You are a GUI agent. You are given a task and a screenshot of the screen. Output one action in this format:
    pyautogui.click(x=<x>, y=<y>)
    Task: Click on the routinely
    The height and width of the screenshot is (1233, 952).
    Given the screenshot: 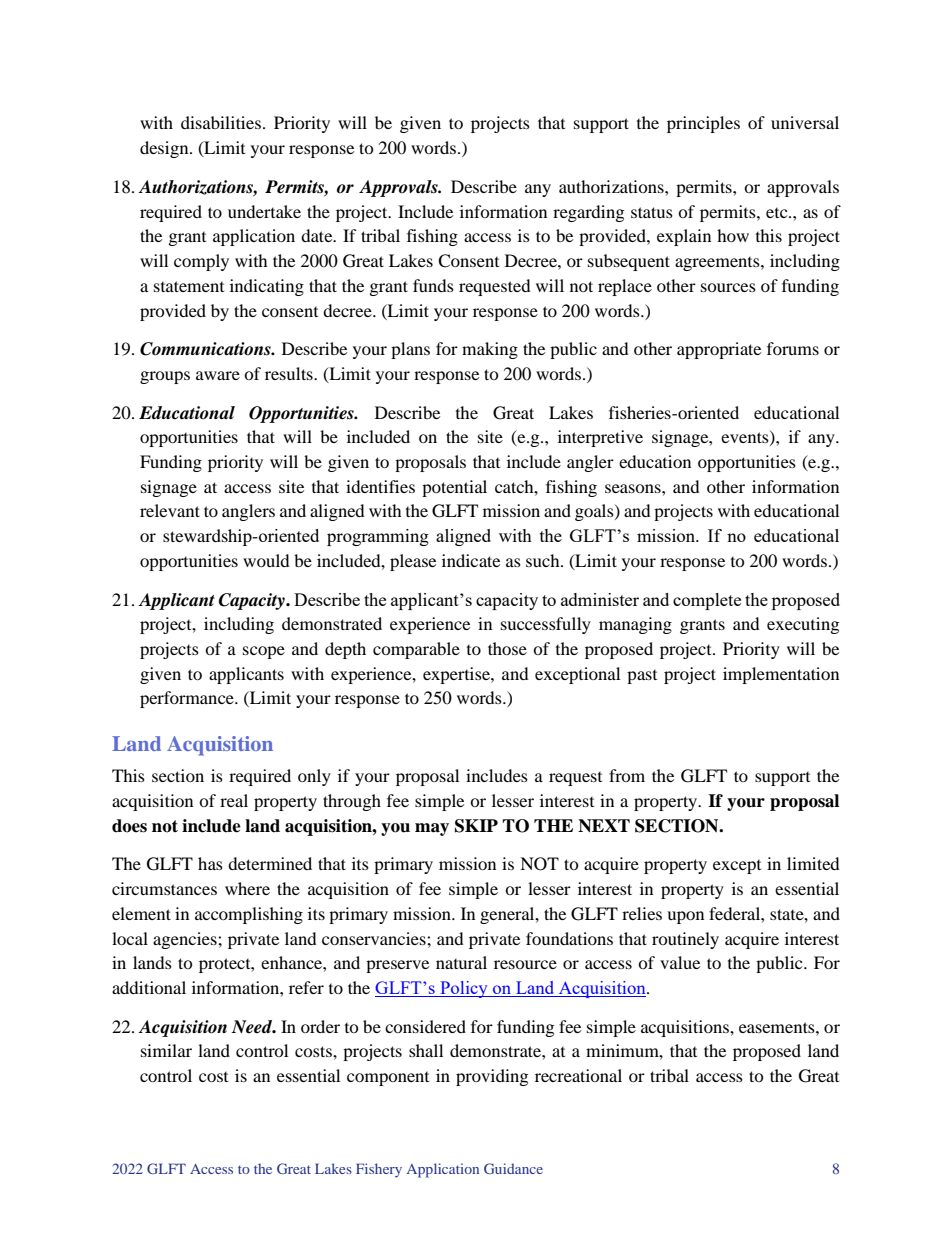 What is the action you would take?
    pyautogui.click(x=685, y=940)
